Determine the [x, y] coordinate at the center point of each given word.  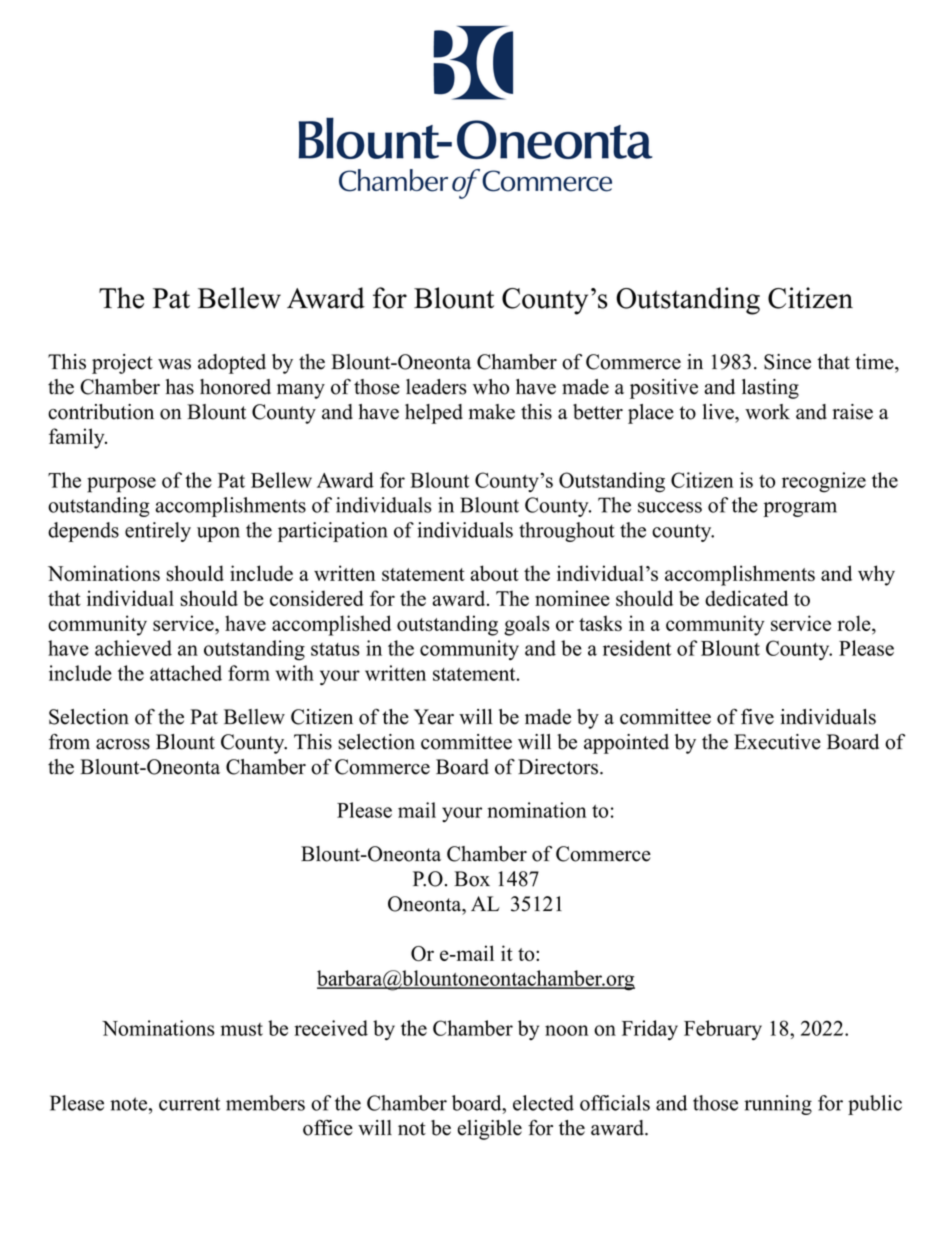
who [491, 387]
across [123, 744]
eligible [489, 1130]
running [778, 1105]
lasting [770, 389]
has [180, 387]
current [189, 1104]
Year [434, 717]
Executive [777, 742]
